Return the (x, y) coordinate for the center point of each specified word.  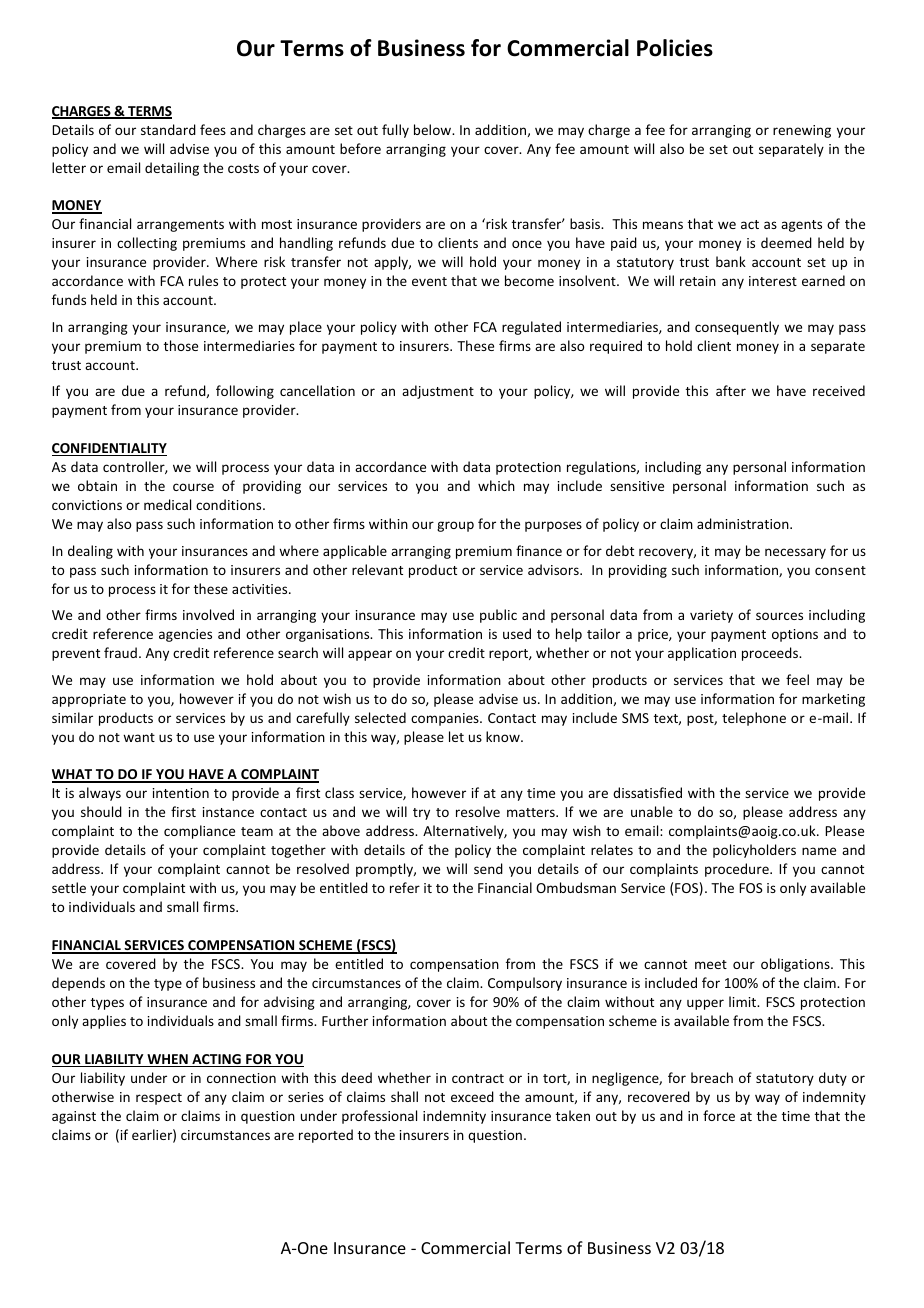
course (193, 487)
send (488, 868)
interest (773, 281)
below (434, 129)
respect (159, 1099)
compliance (199, 832)
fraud (120, 652)
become (529, 280)
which (496, 485)
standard (168, 129)
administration (744, 523)
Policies (675, 48)
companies (446, 719)
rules (203, 280)
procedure (738, 870)
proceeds (771, 654)
